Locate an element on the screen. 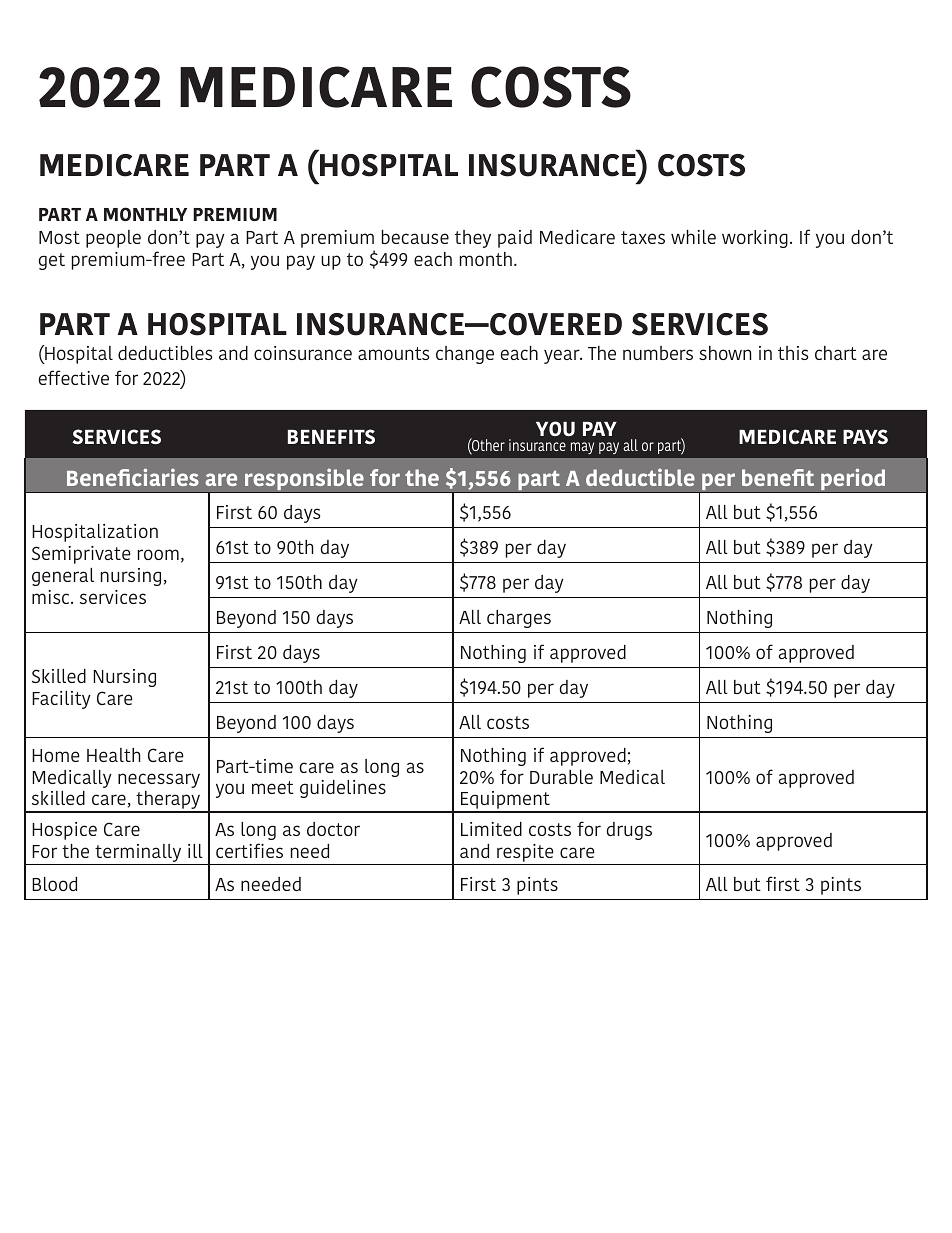 The height and width of the screenshot is (1233, 952). may is located at coordinates (582, 448).
